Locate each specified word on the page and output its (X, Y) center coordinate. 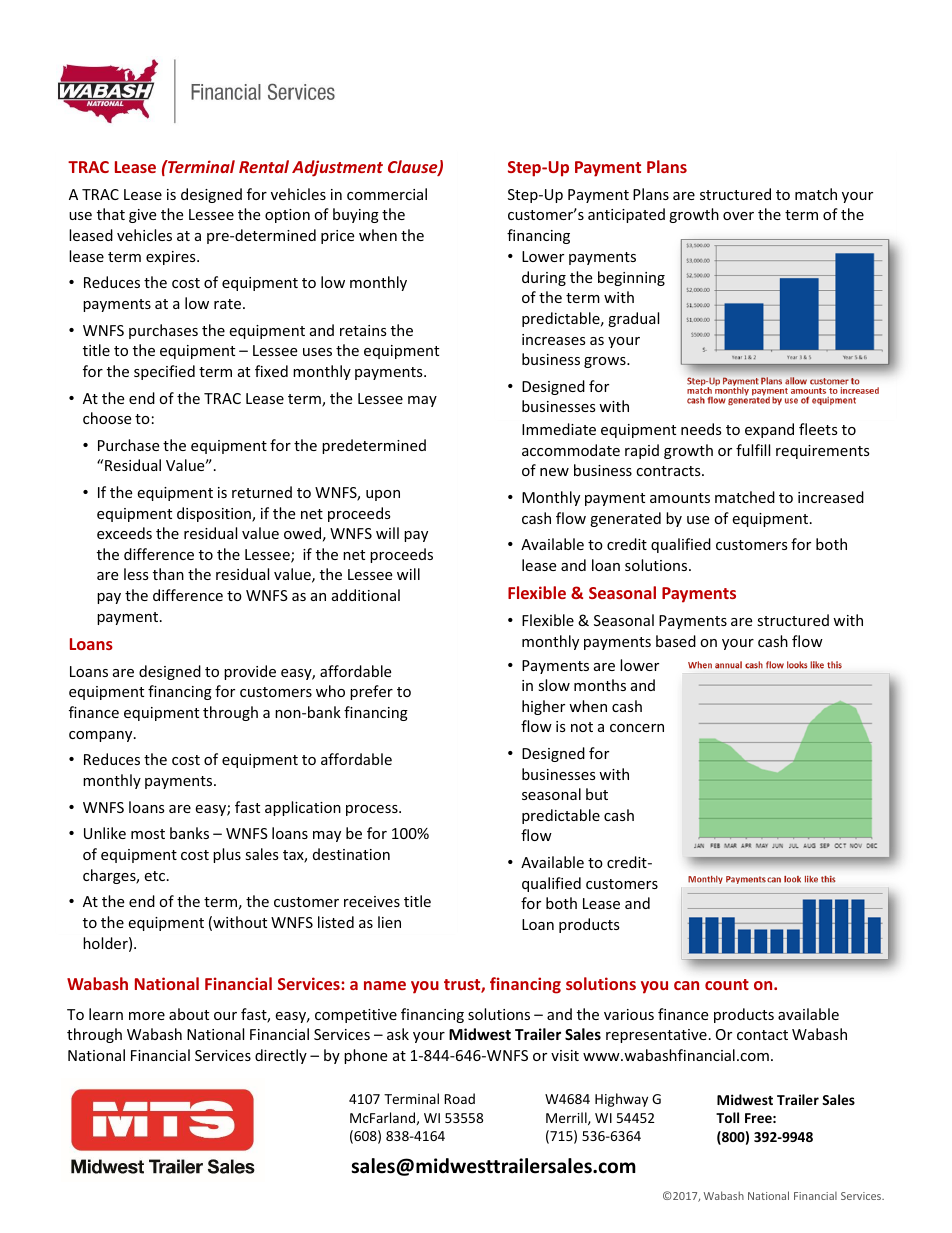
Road (459, 1098)
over (738, 216)
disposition (215, 514)
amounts (680, 498)
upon (383, 495)
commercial (387, 194)
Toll (727, 1117)
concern (637, 728)
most (148, 834)
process (373, 810)
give (142, 216)
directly (281, 1056)
